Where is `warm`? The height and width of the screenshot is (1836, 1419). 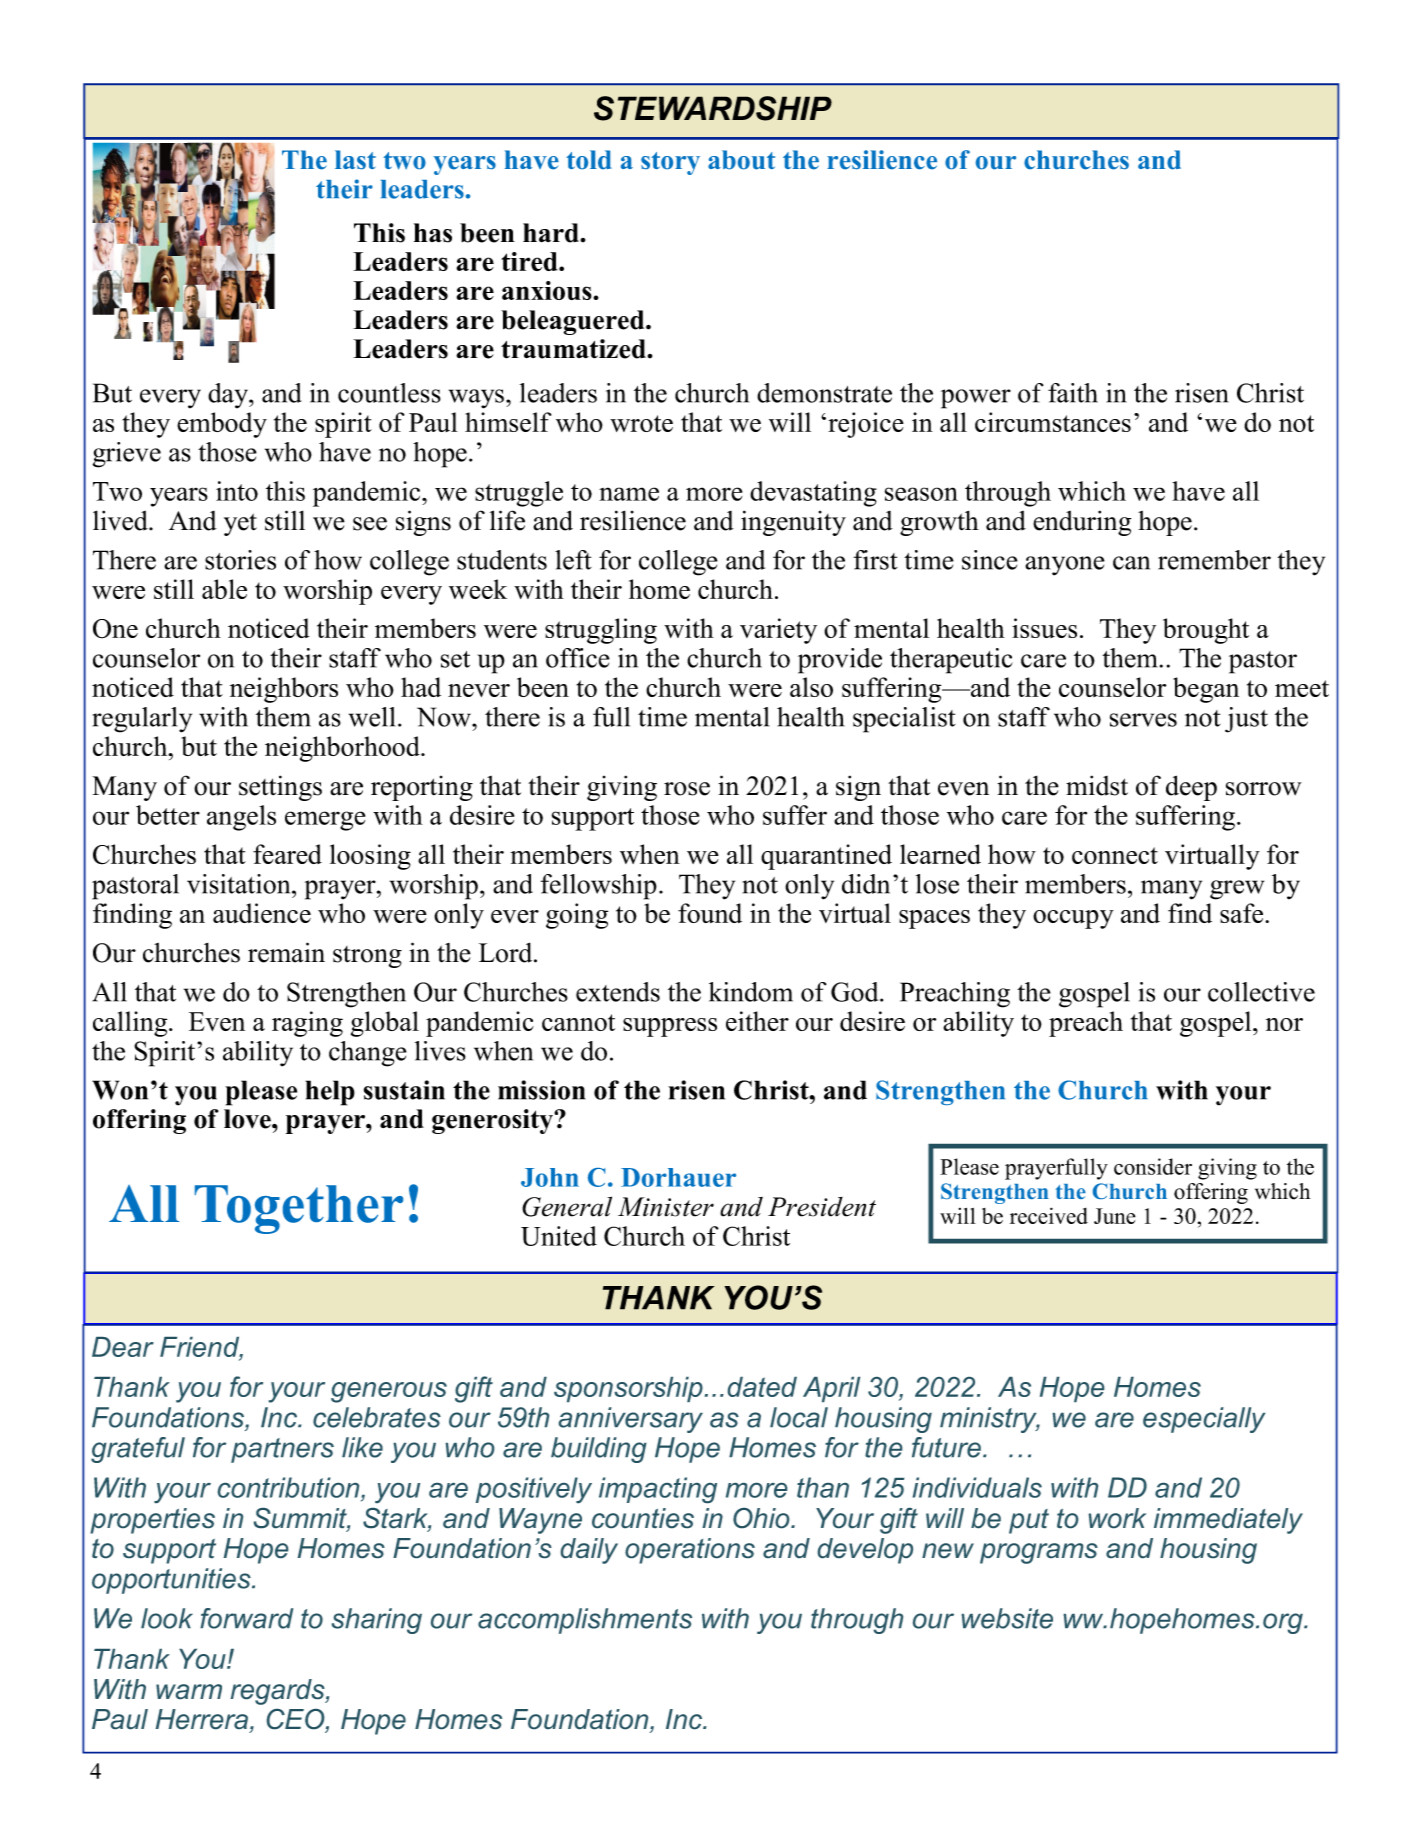 warm is located at coordinates (189, 1691).
